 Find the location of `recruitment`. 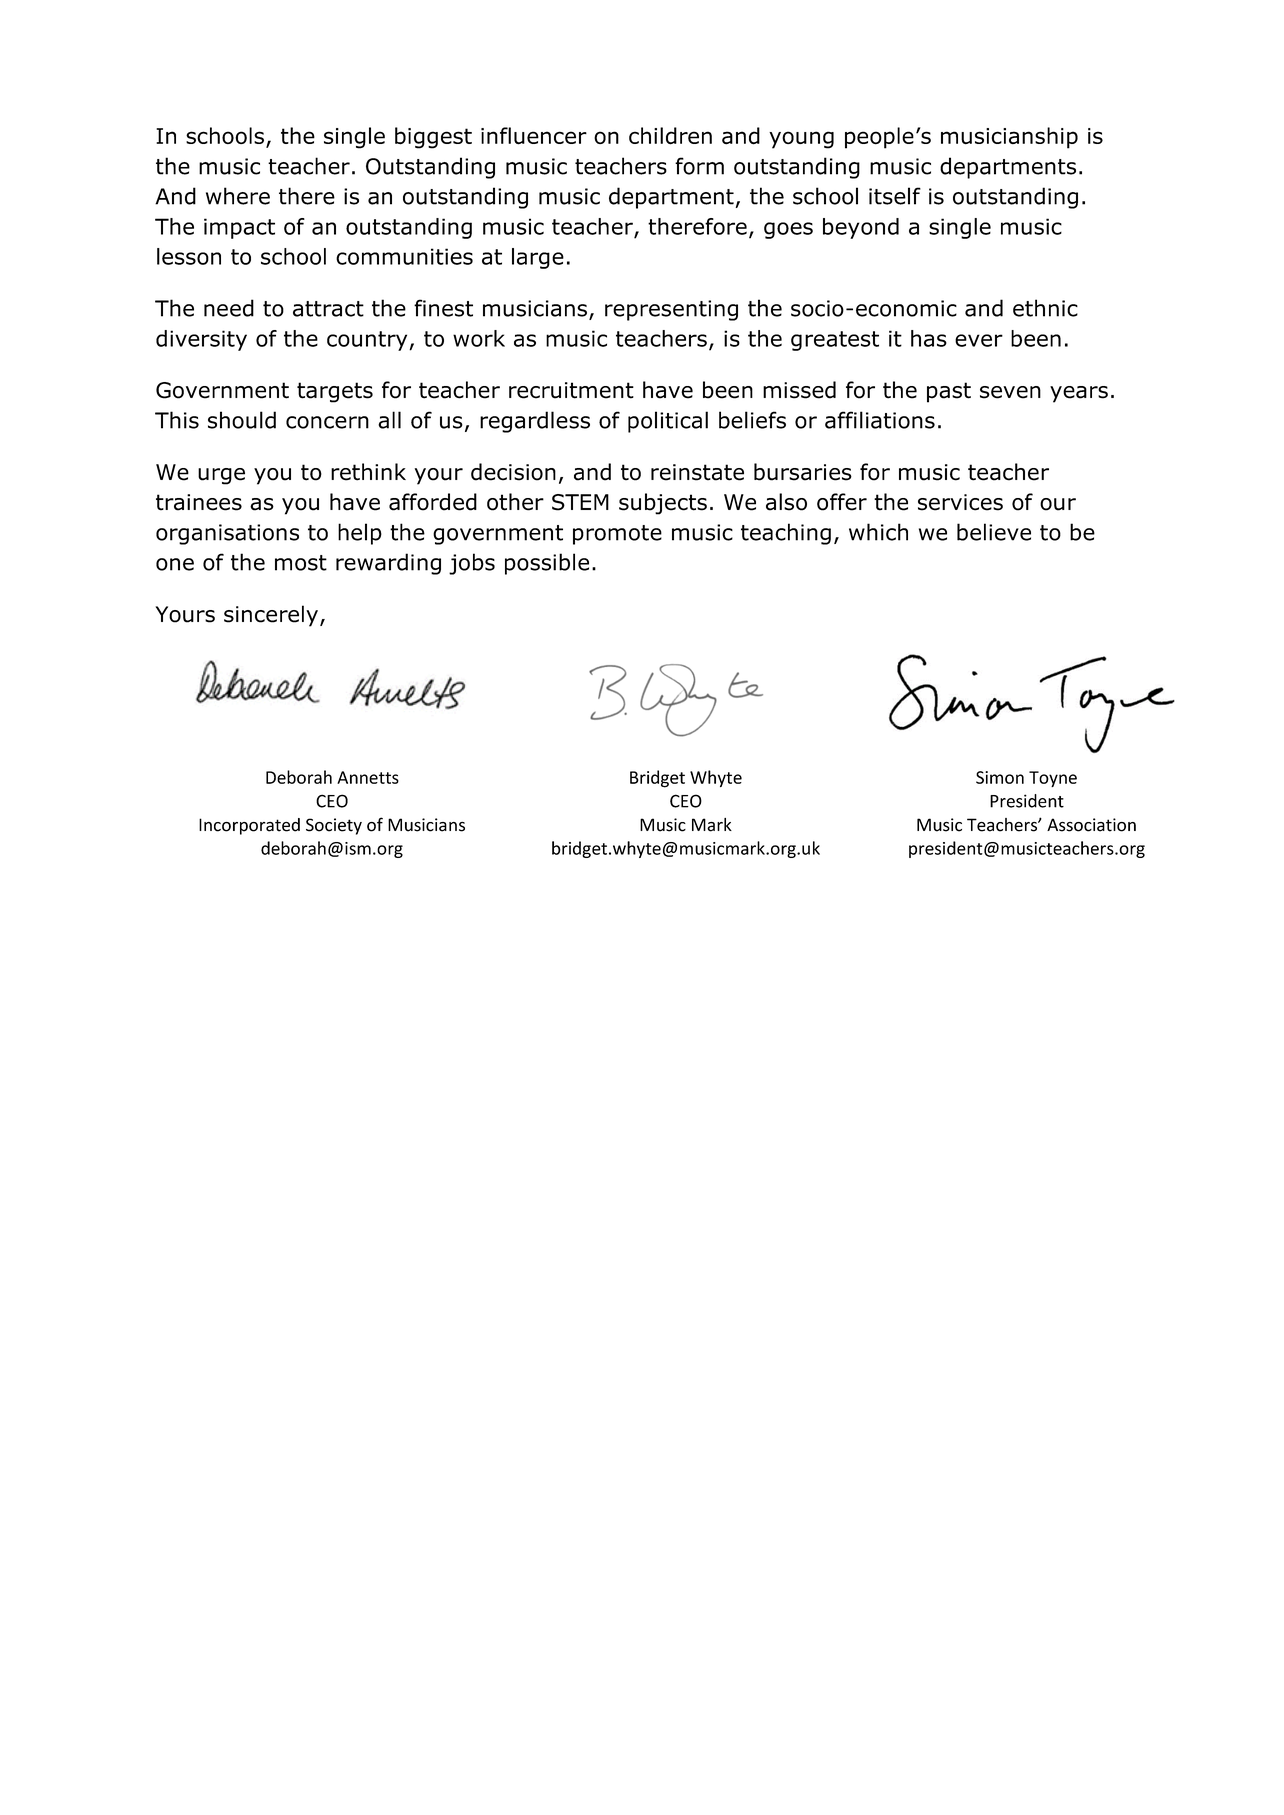

recruitment is located at coordinates (571, 390).
